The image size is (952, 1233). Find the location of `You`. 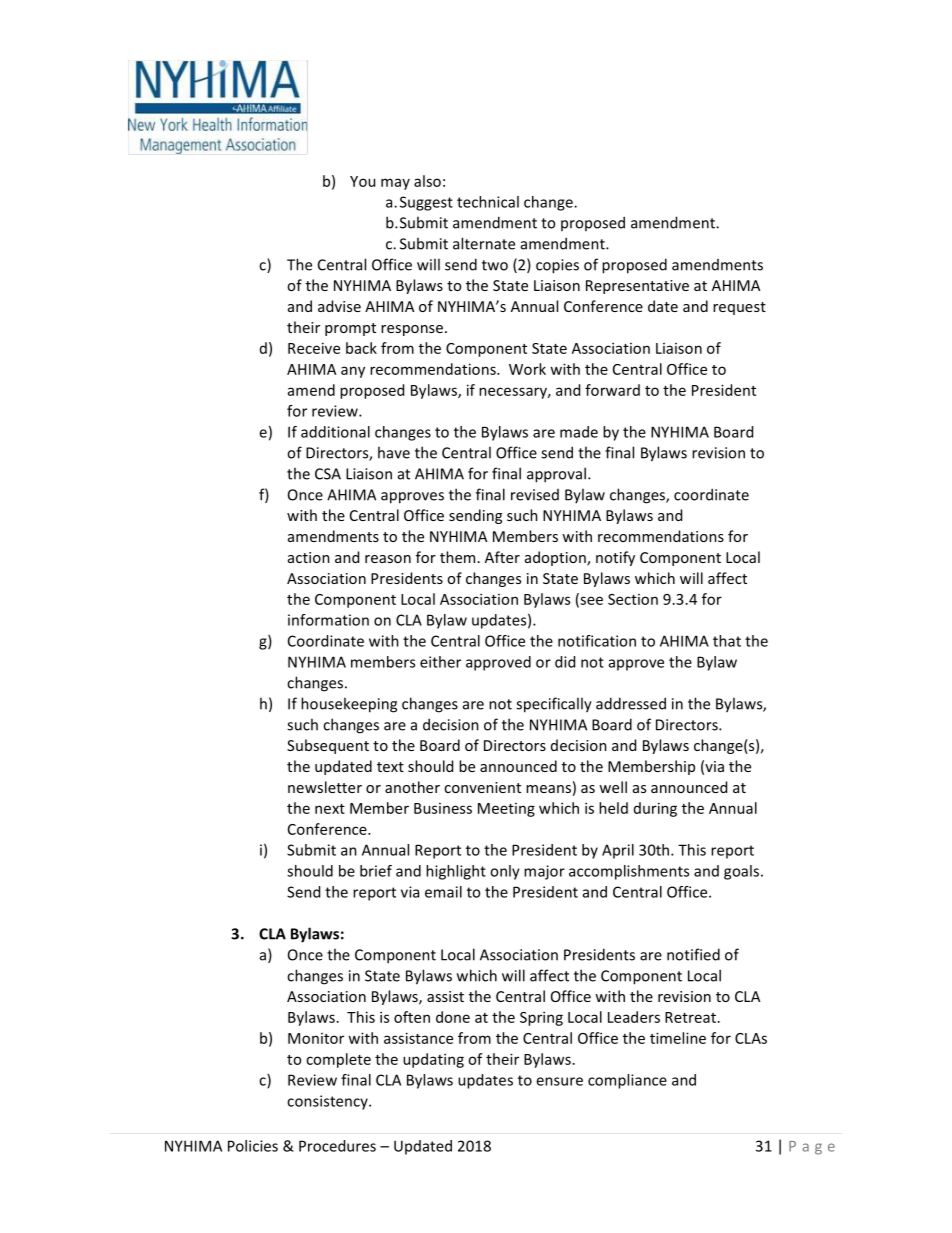

You is located at coordinates (362, 181).
